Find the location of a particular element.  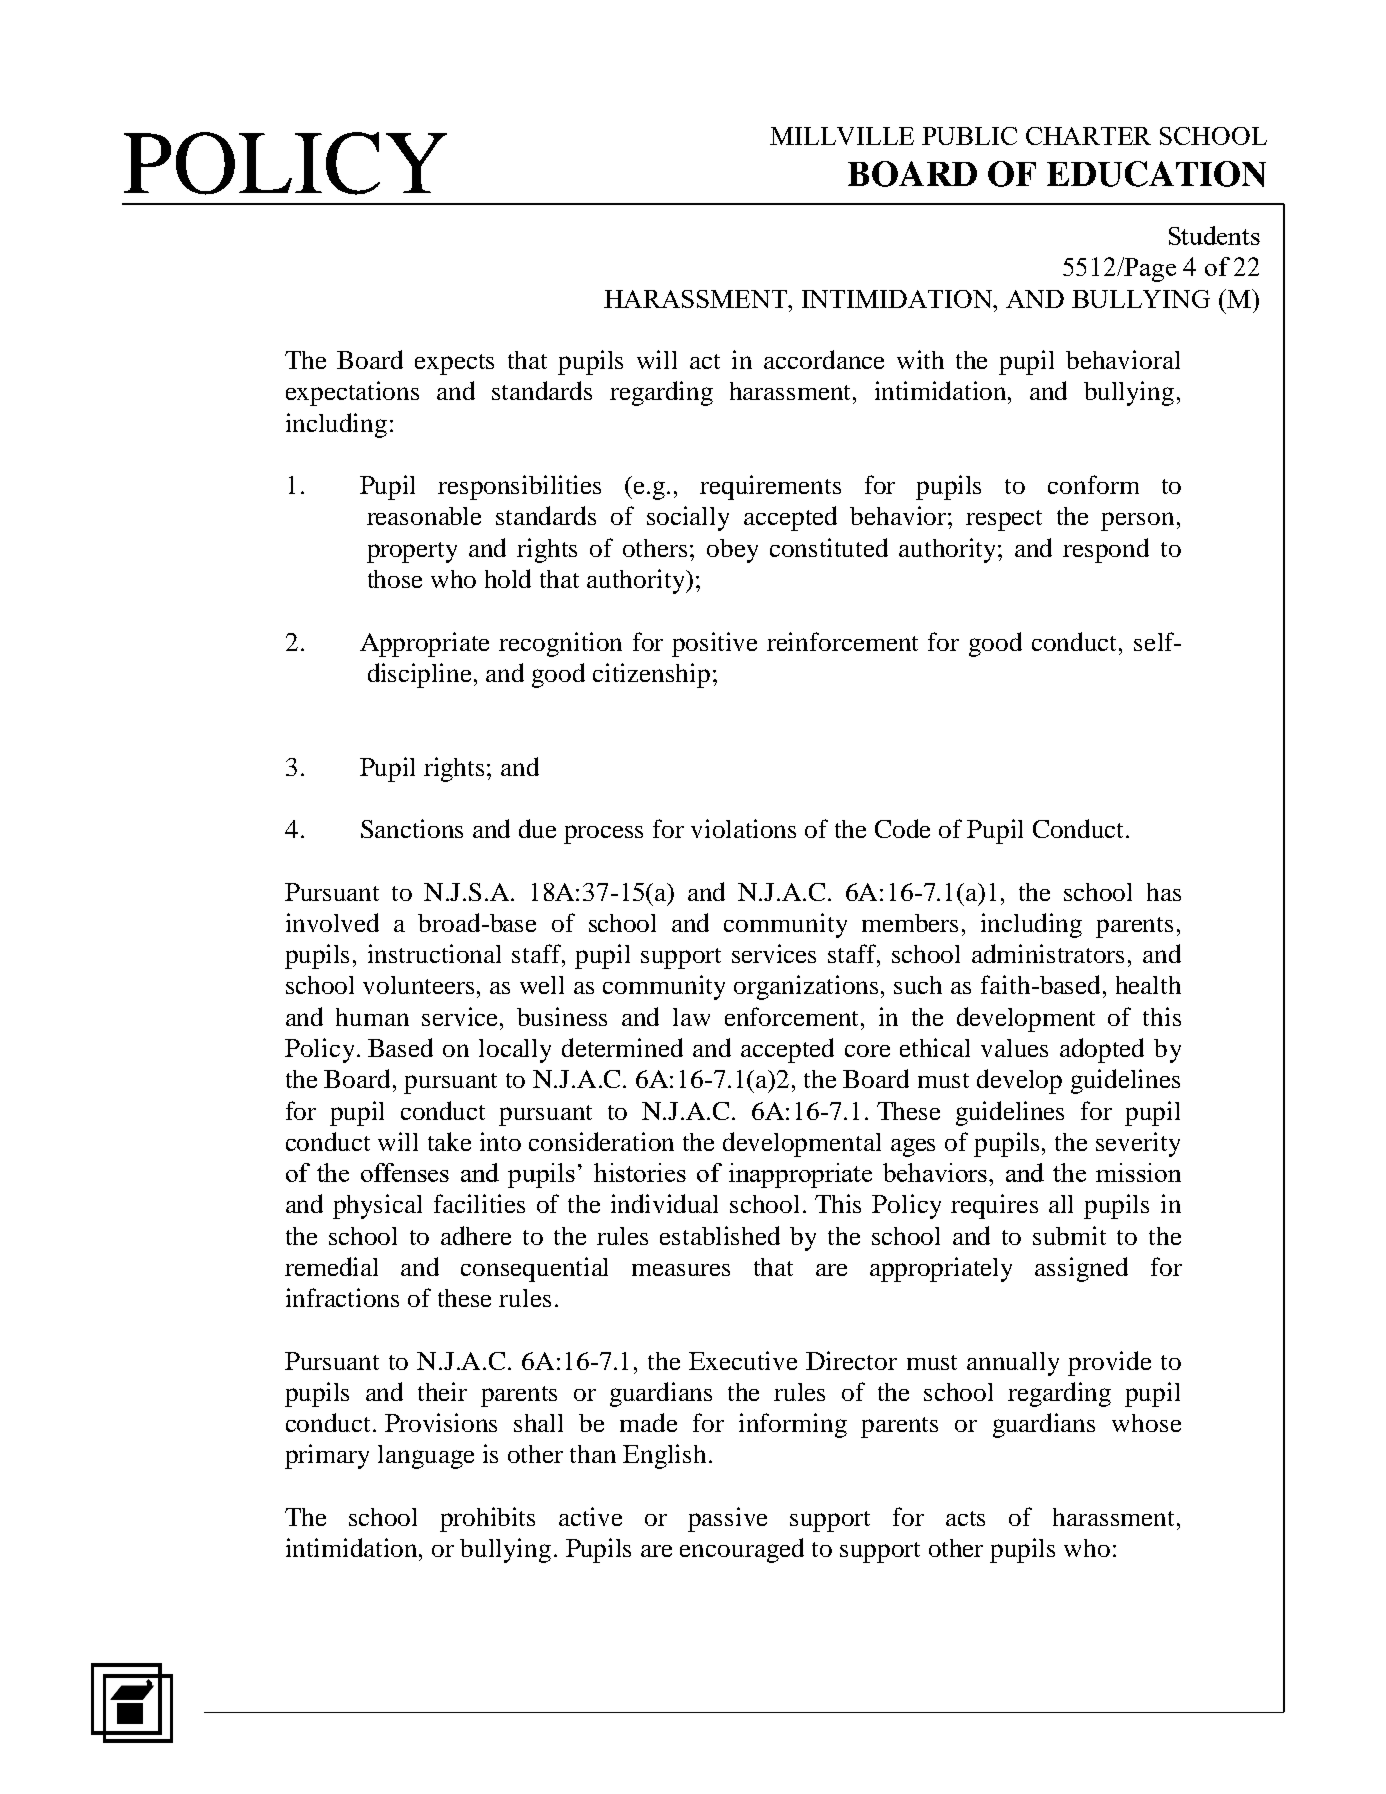

respond is located at coordinates (1106, 550).
